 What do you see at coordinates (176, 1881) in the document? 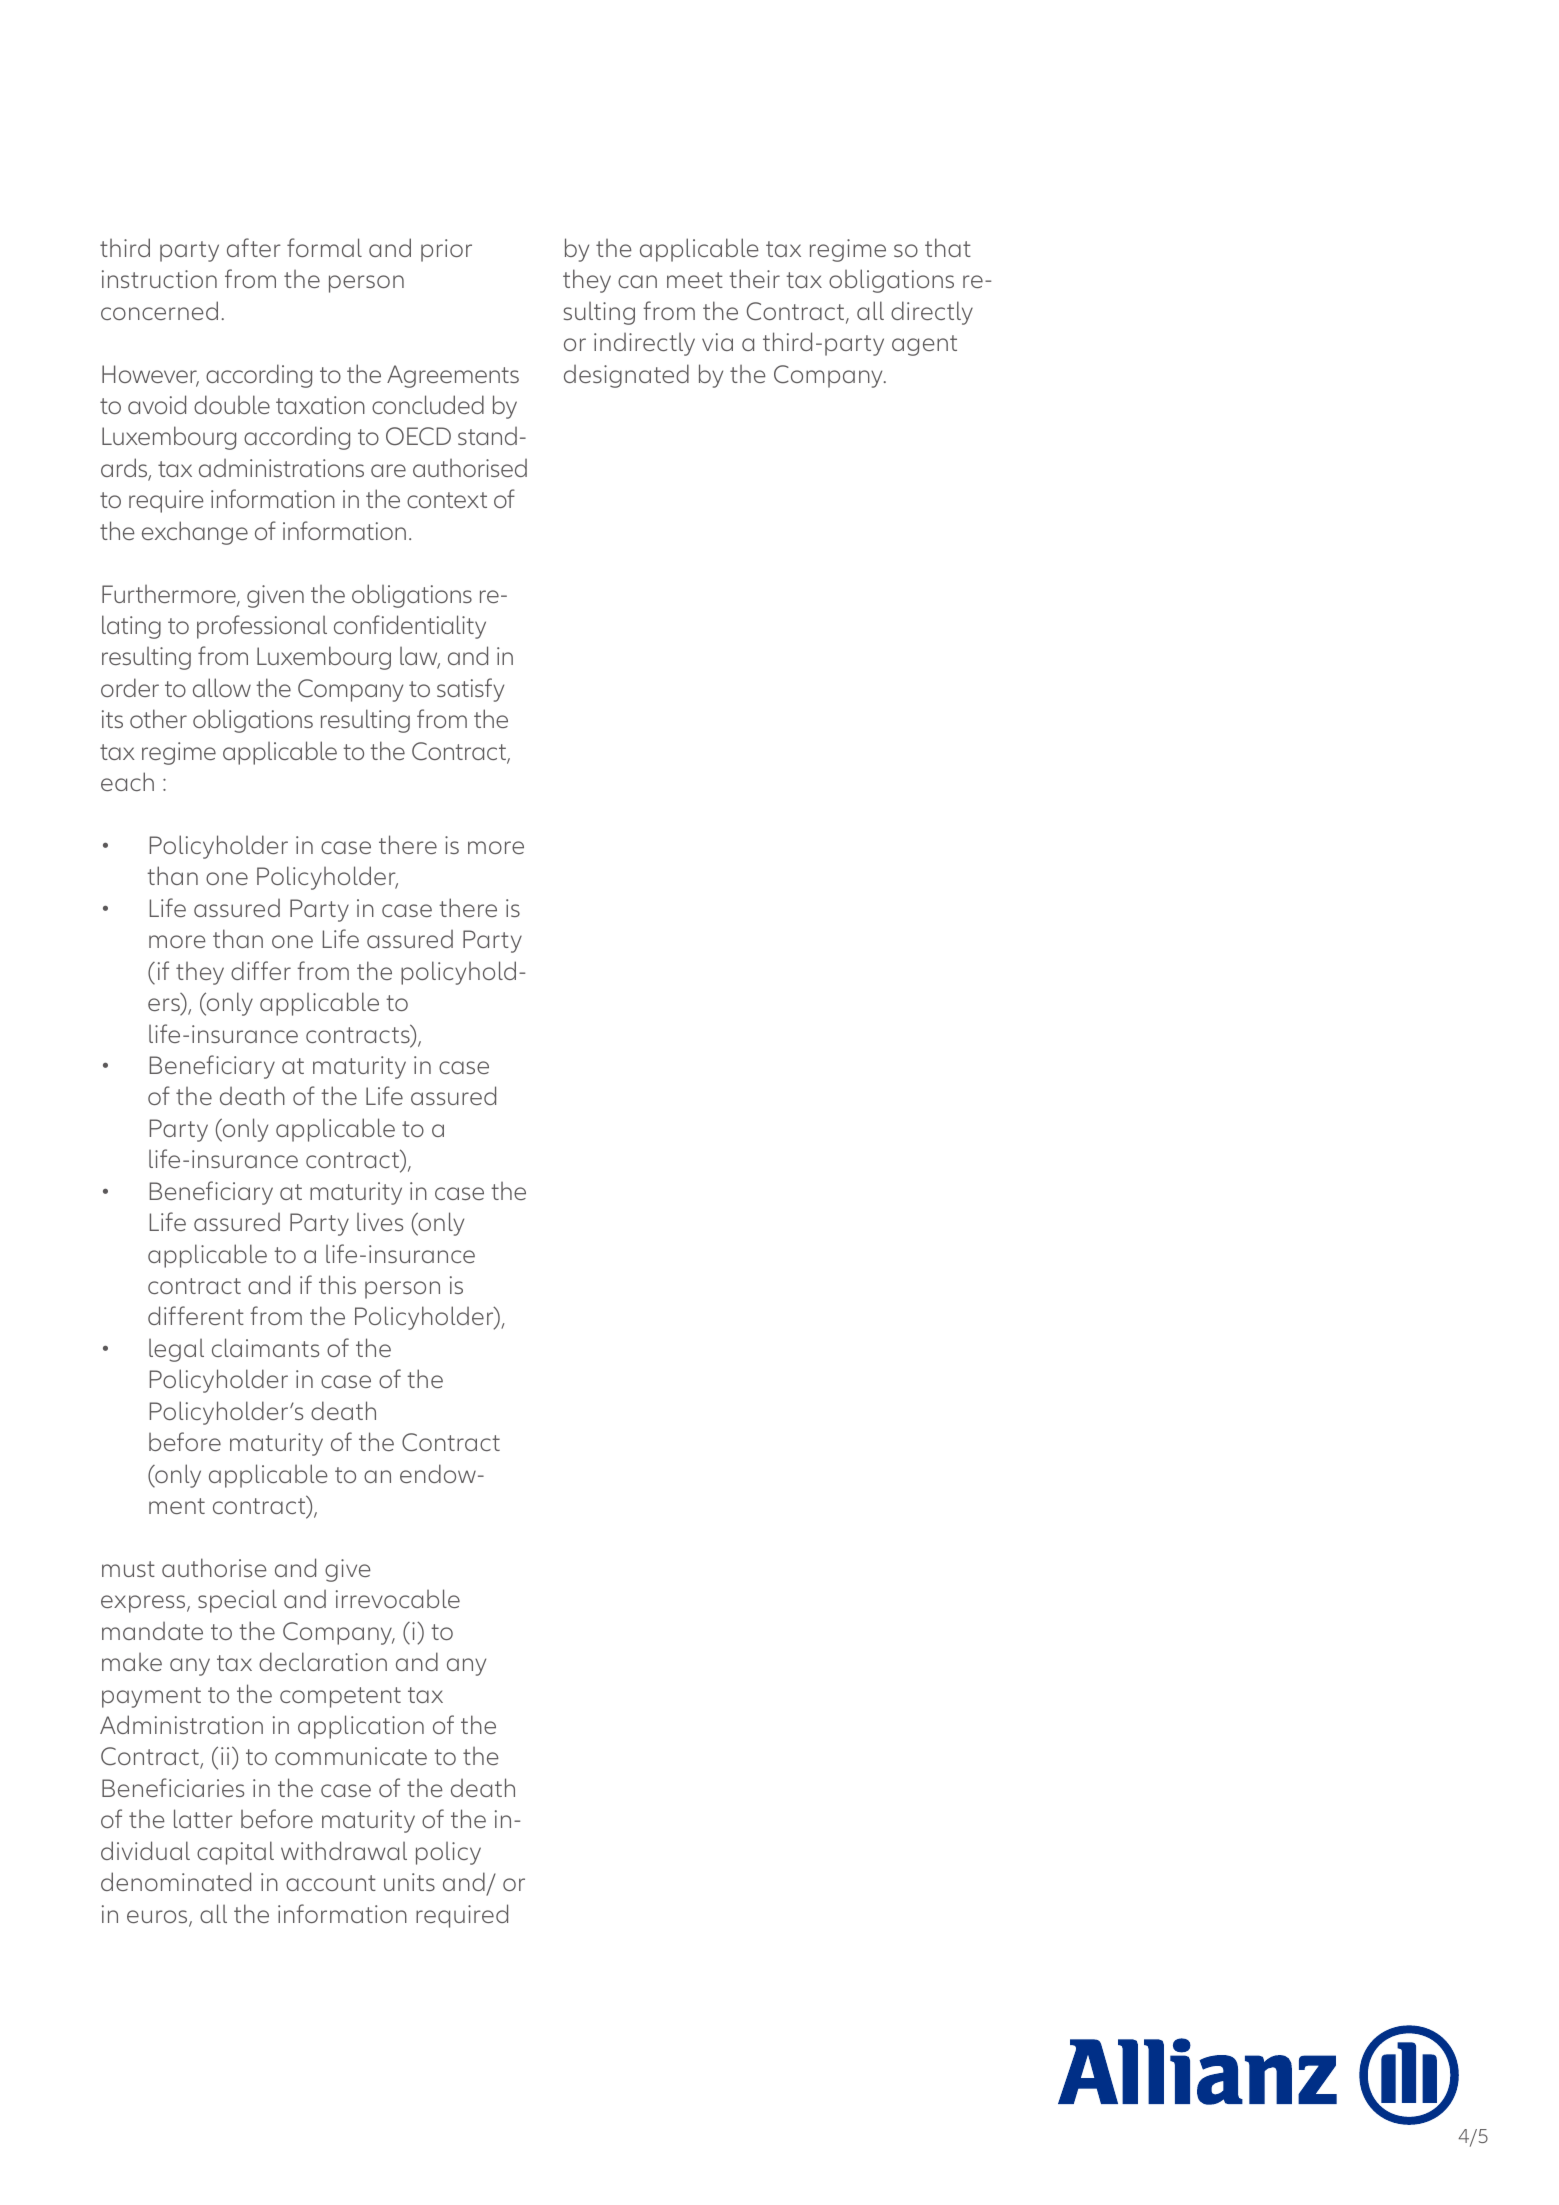
I see `denominated` at bounding box center [176, 1881].
